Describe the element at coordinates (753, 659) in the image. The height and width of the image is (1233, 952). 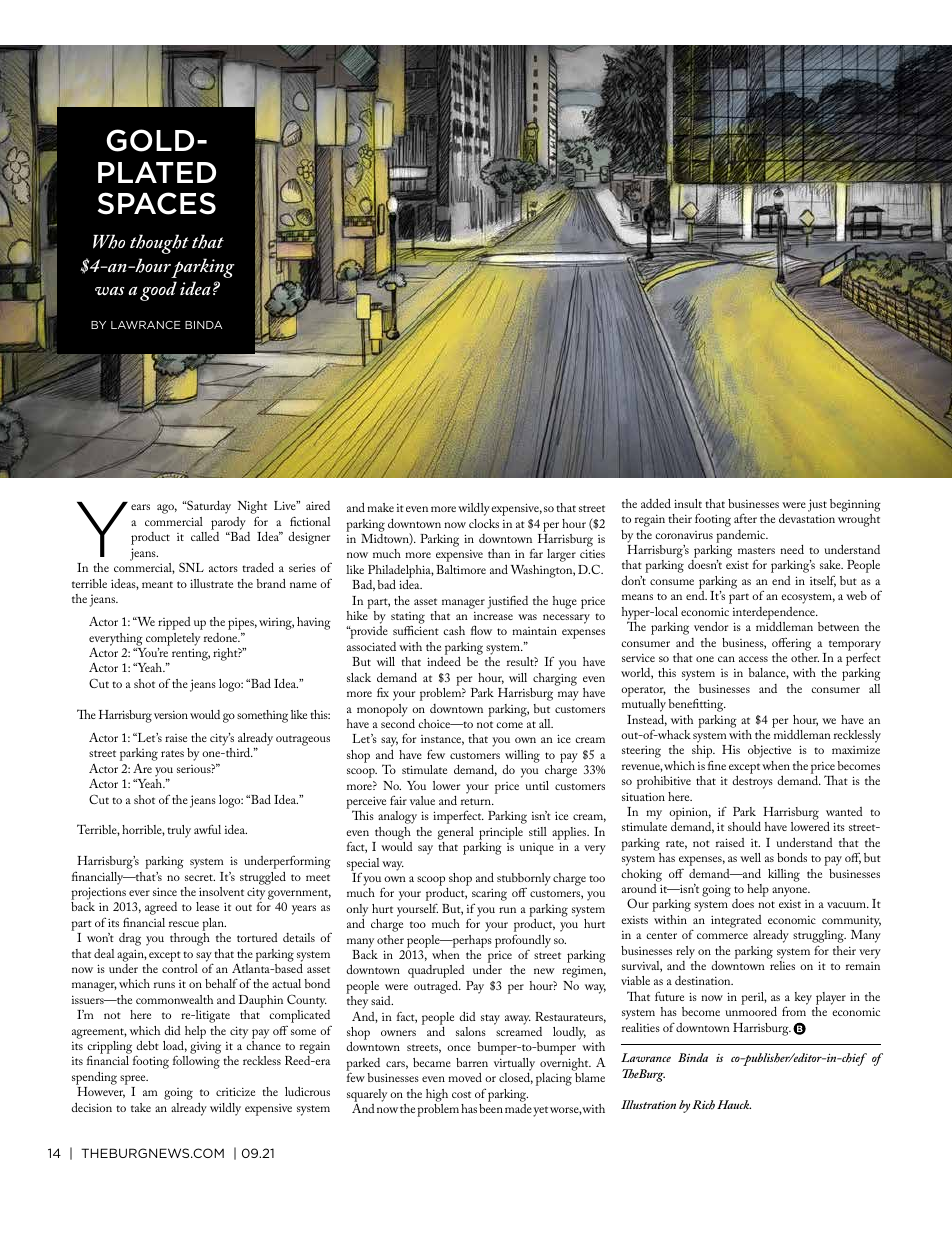
I see `access` at that location.
